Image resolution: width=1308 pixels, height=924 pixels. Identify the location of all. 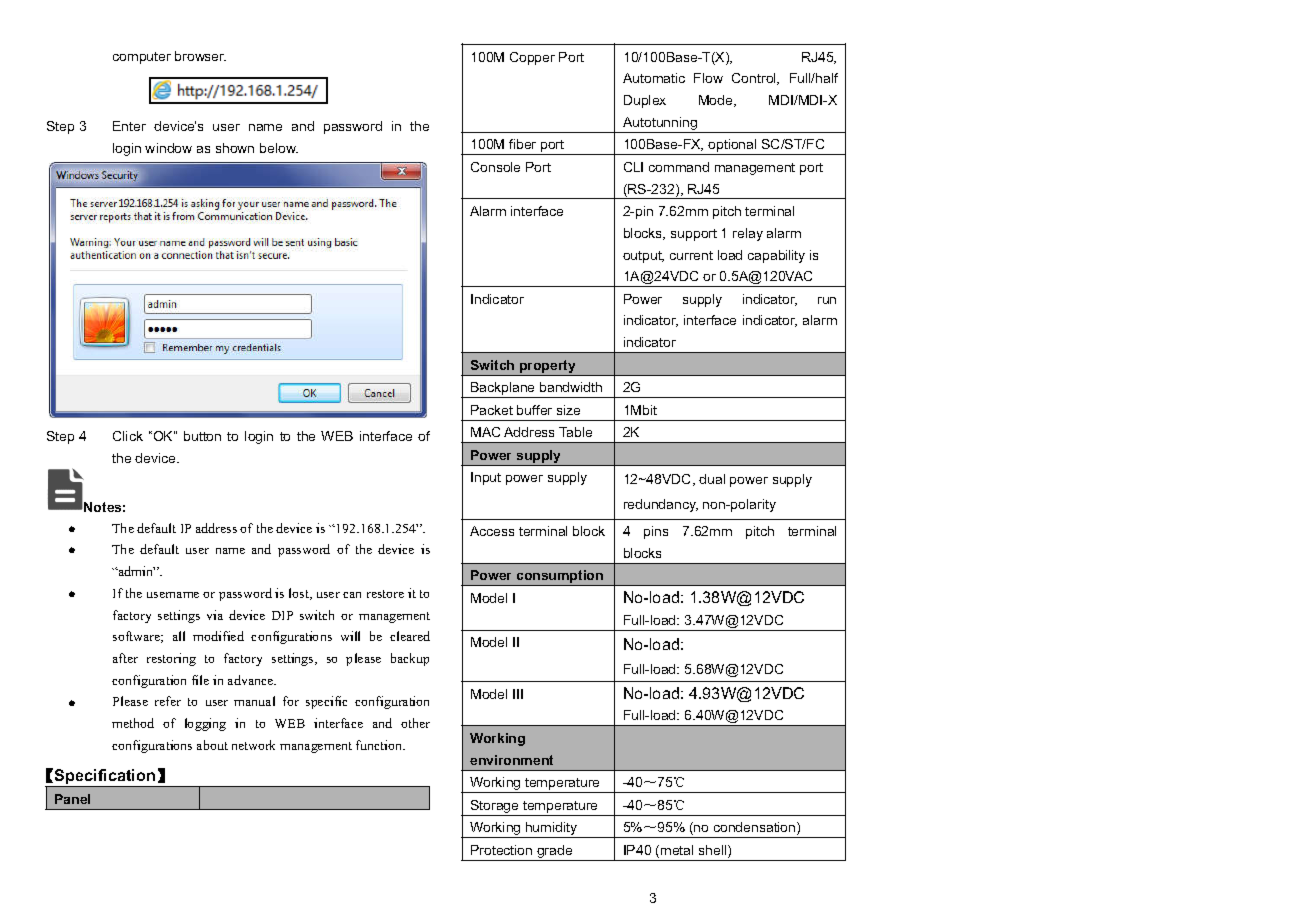
(179, 636).
